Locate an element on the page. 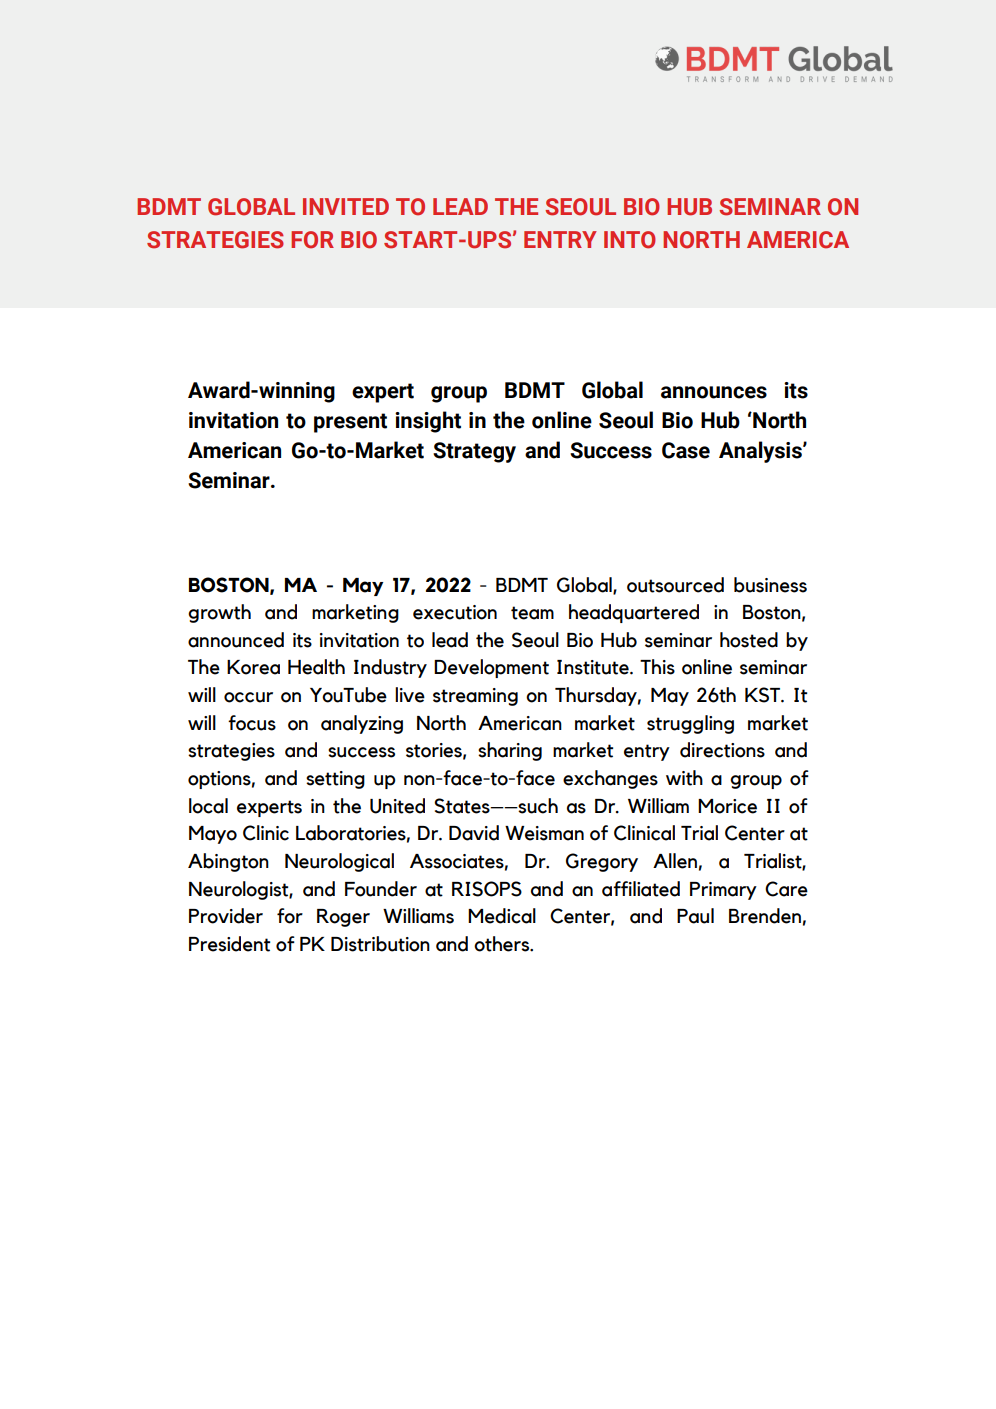 The width and height of the page is (996, 1409). Provider is located at coordinates (226, 916).
